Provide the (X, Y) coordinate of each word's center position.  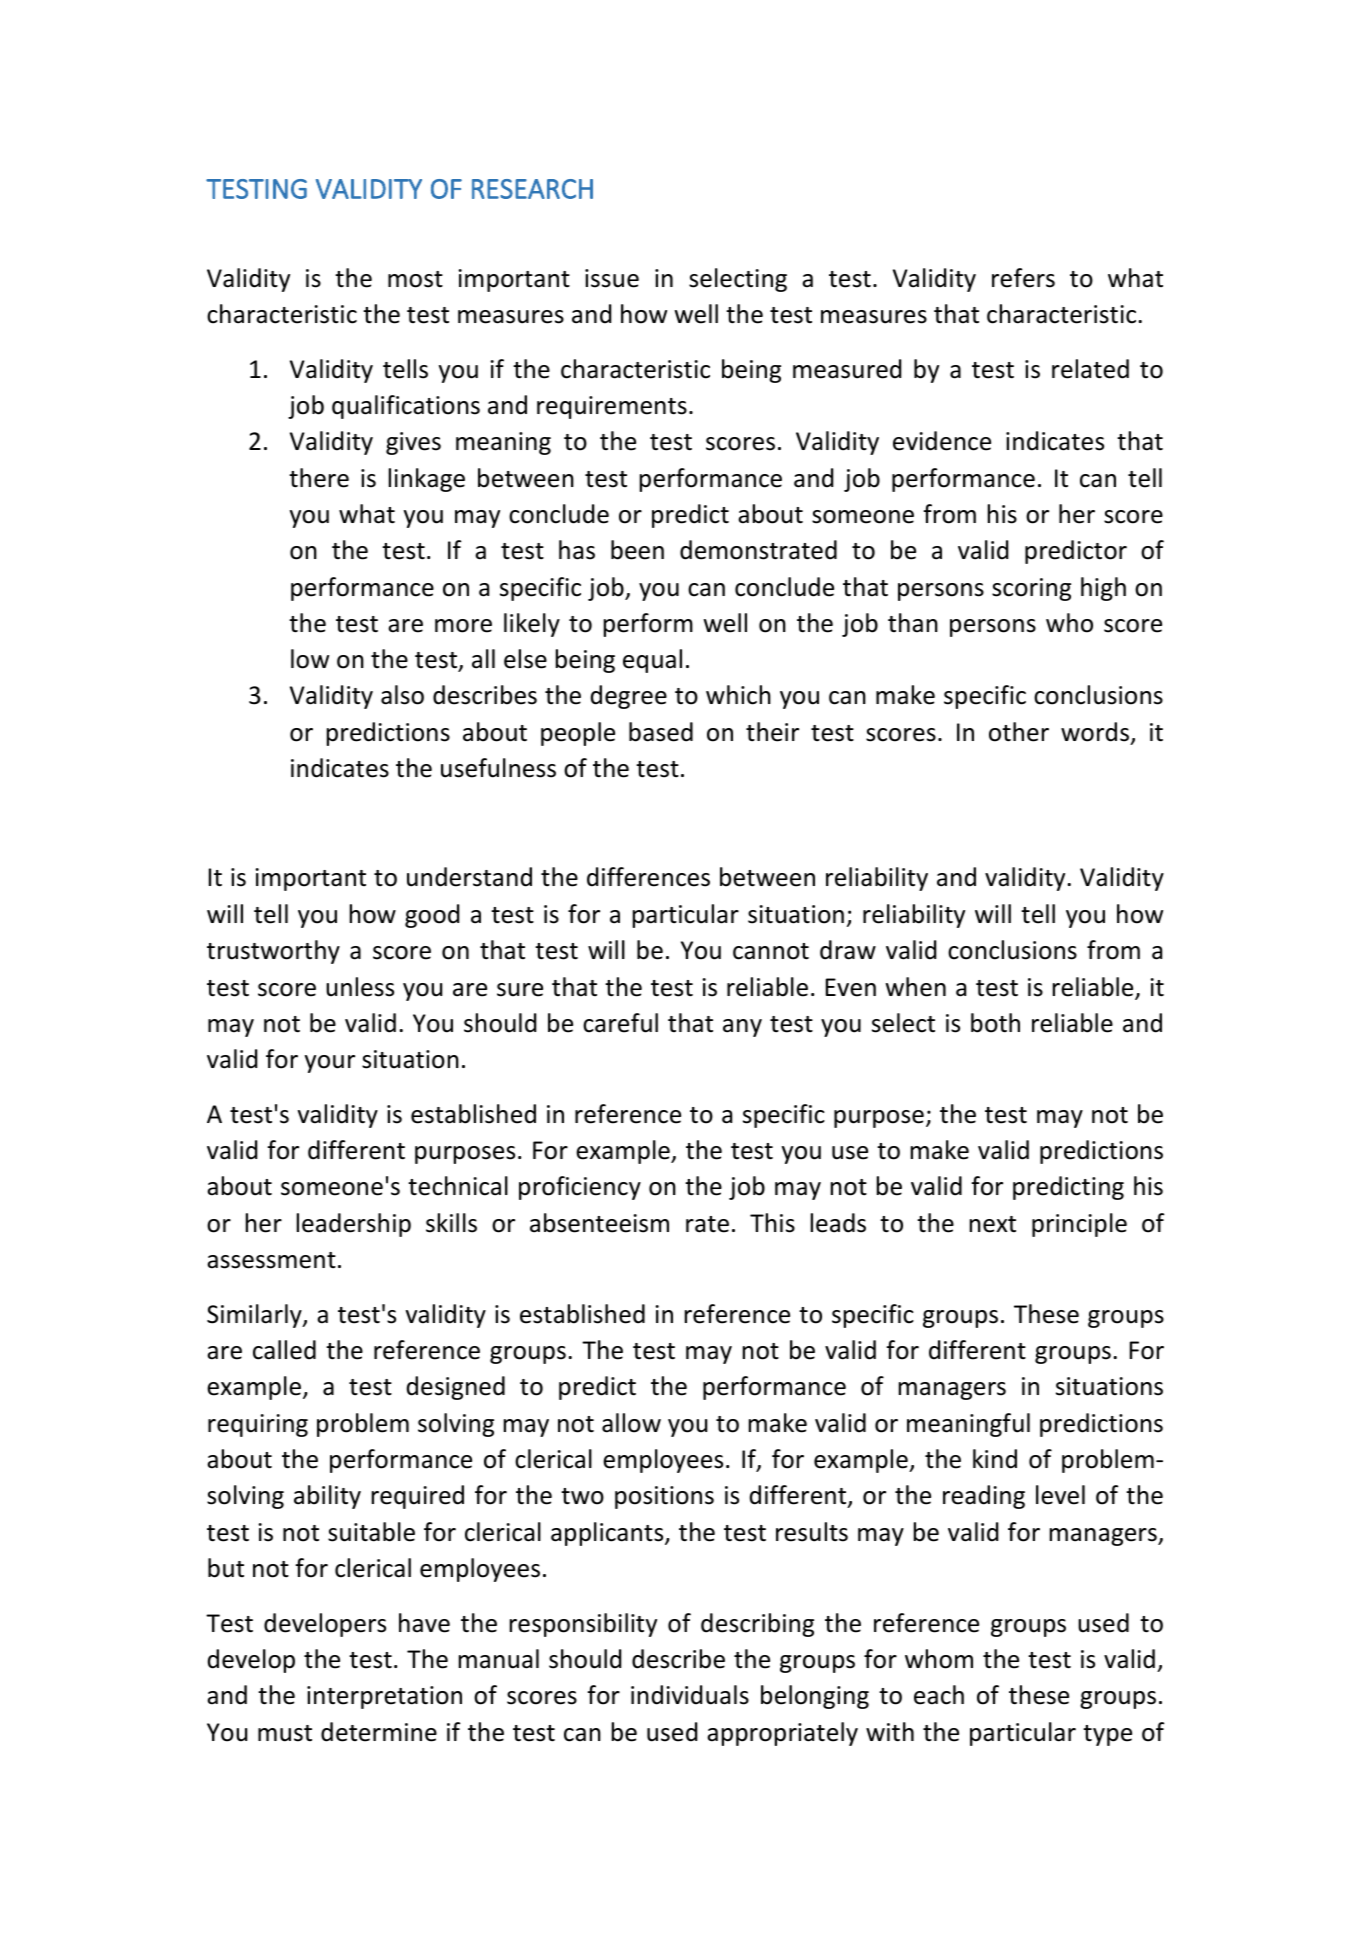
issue (612, 278)
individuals (690, 1695)
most (415, 279)
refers (1023, 278)
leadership (354, 1225)
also (402, 695)
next (993, 1224)
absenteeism (599, 1223)
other (1019, 732)
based (661, 732)
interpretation (384, 1697)
